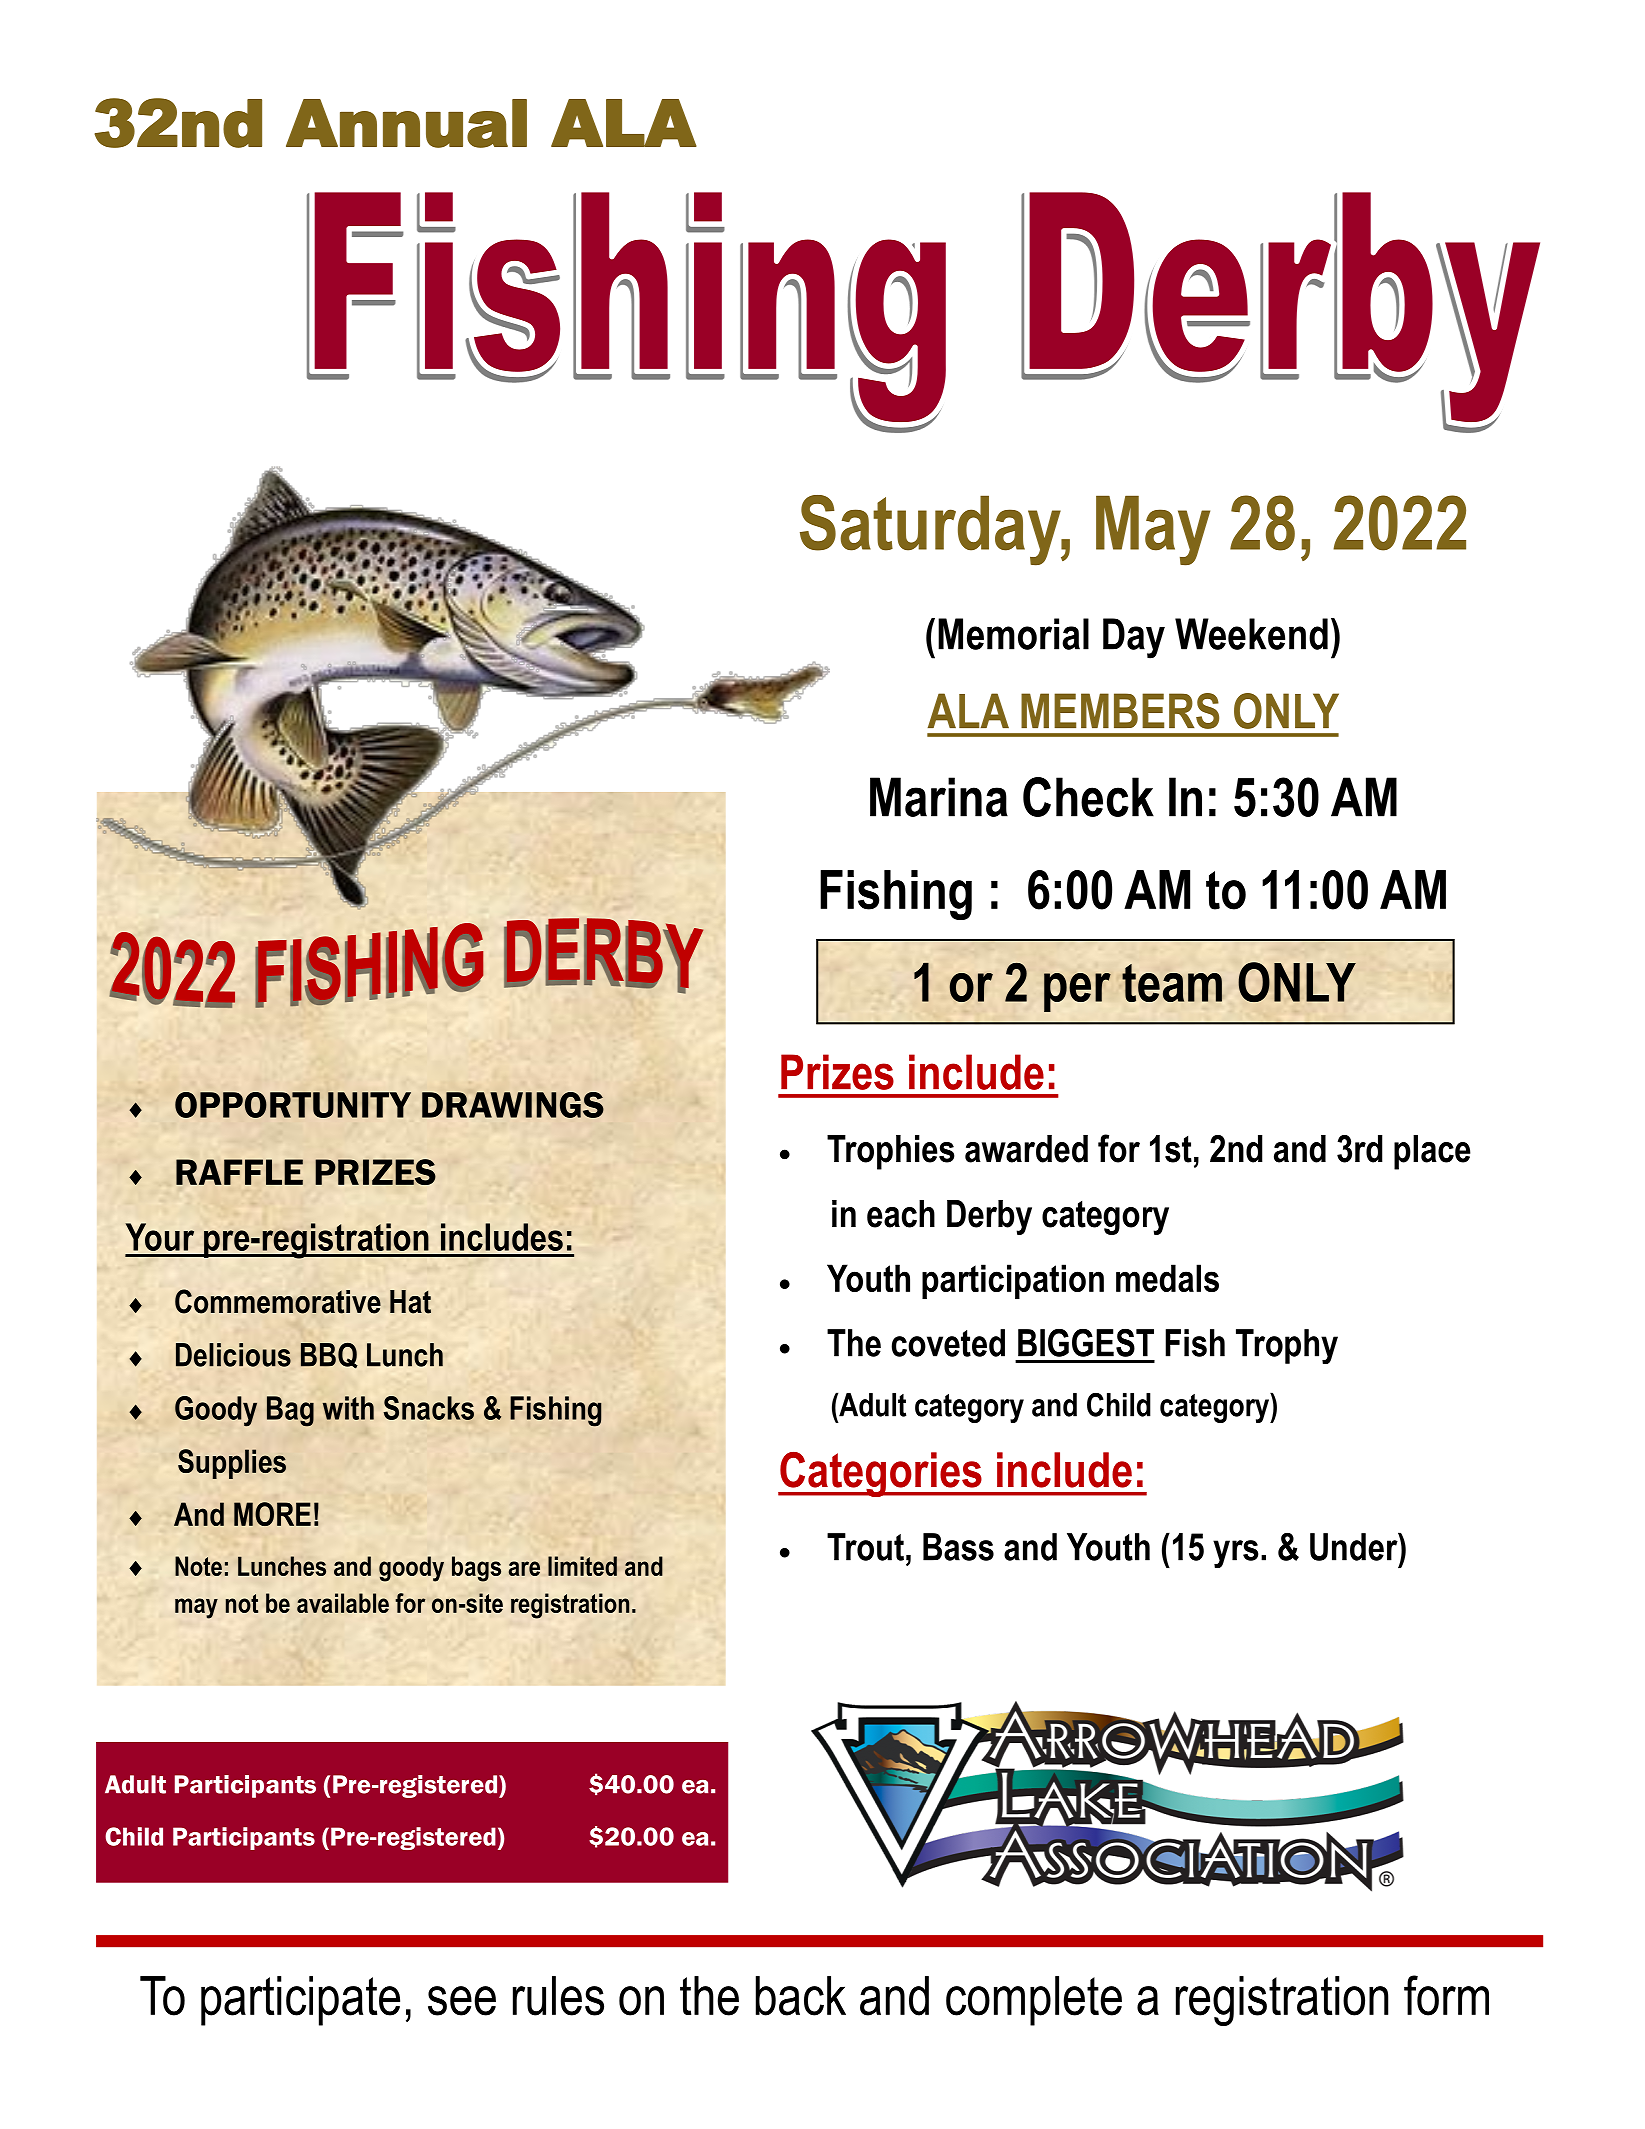 This image has width=1645, height=2129. I want to click on Annual, so click(406, 123).
